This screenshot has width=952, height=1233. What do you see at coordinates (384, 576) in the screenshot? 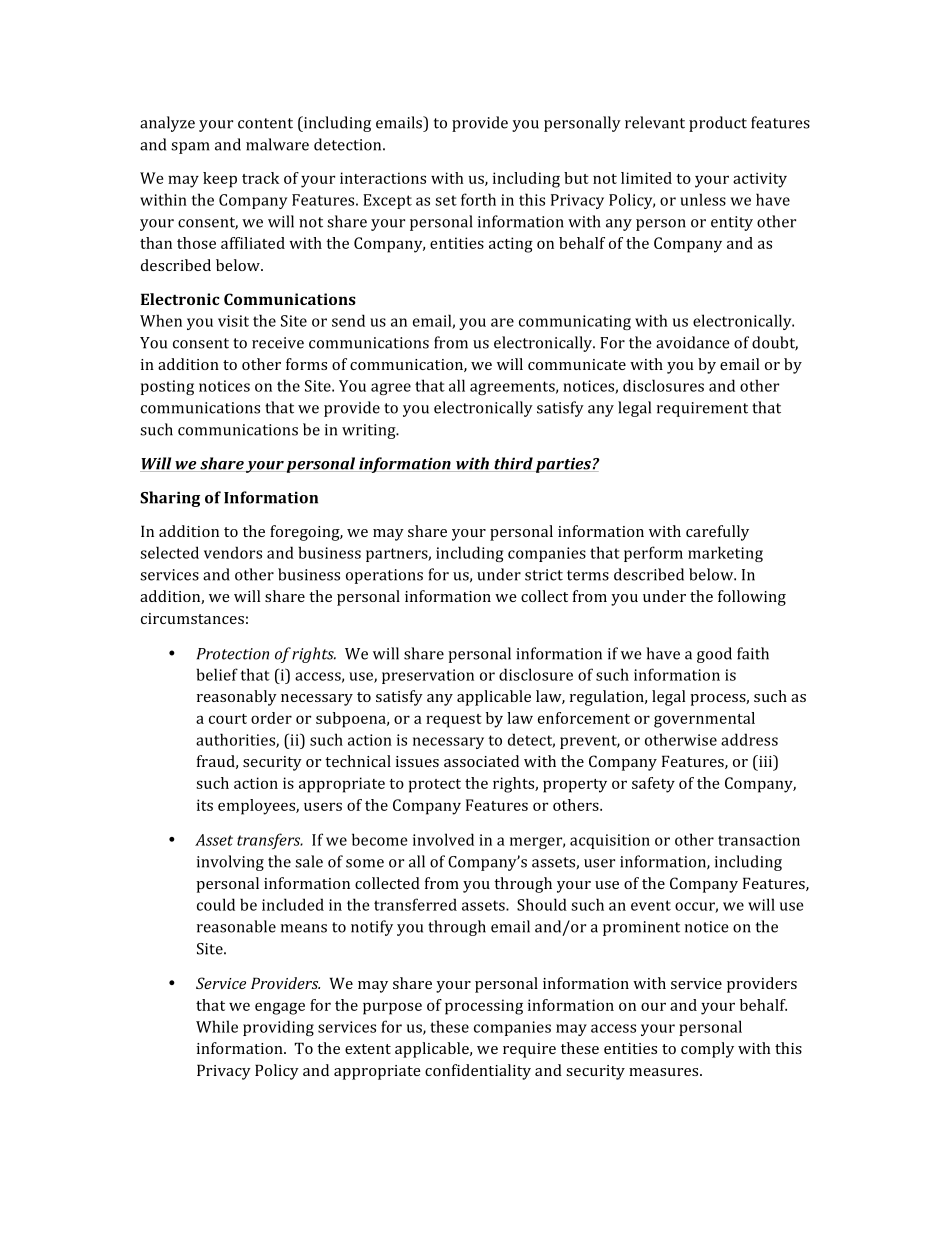
I see `operations` at bounding box center [384, 576].
